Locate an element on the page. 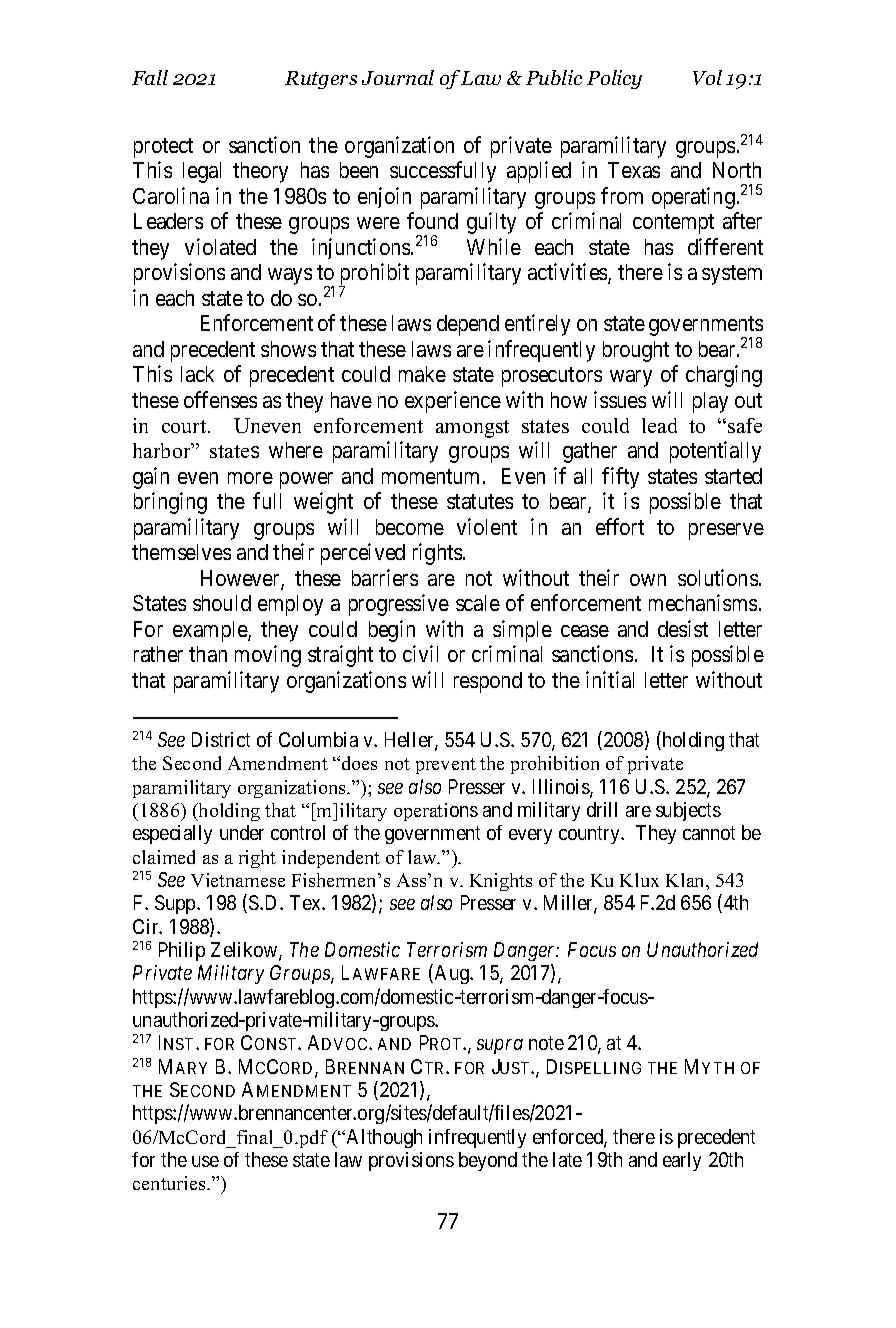 This document has height=1328, width=896. Philip is located at coordinates (182, 951).
